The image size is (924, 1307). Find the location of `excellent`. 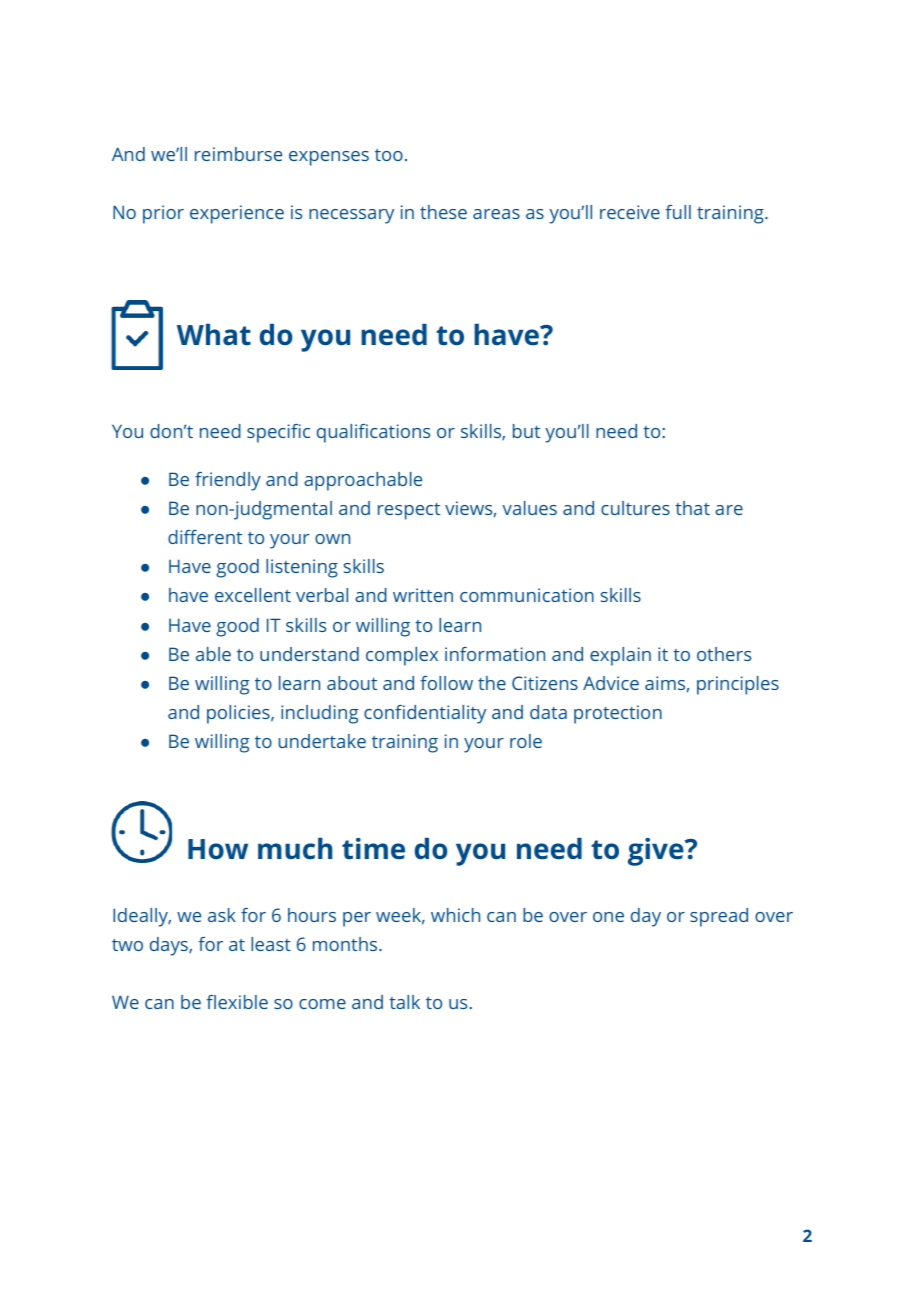

excellent is located at coordinates (253, 595).
